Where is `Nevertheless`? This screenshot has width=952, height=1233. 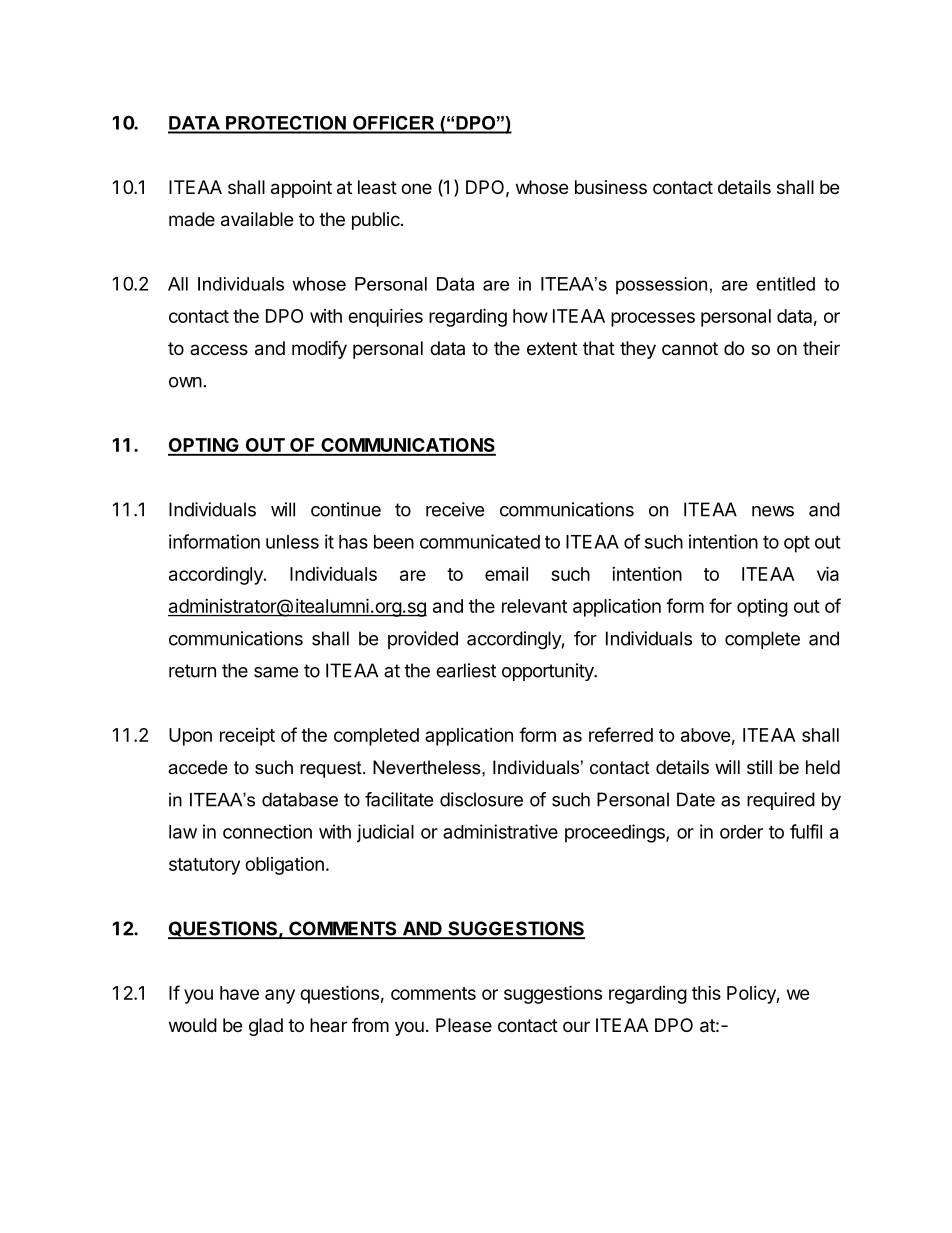
Nevertheless is located at coordinates (428, 767).
